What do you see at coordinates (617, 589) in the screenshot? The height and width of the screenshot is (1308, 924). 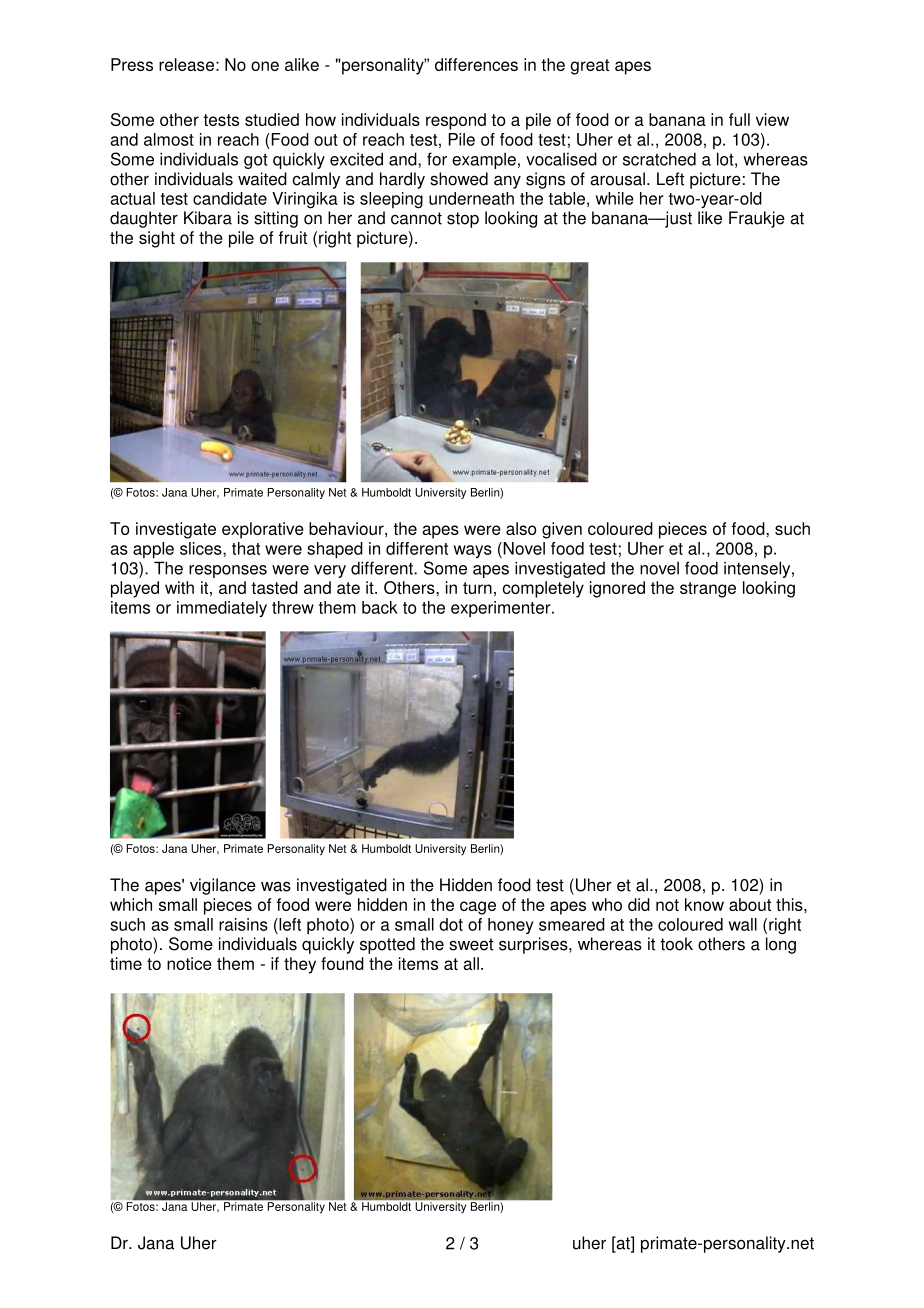 I see `ignored` at bounding box center [617, 589].
